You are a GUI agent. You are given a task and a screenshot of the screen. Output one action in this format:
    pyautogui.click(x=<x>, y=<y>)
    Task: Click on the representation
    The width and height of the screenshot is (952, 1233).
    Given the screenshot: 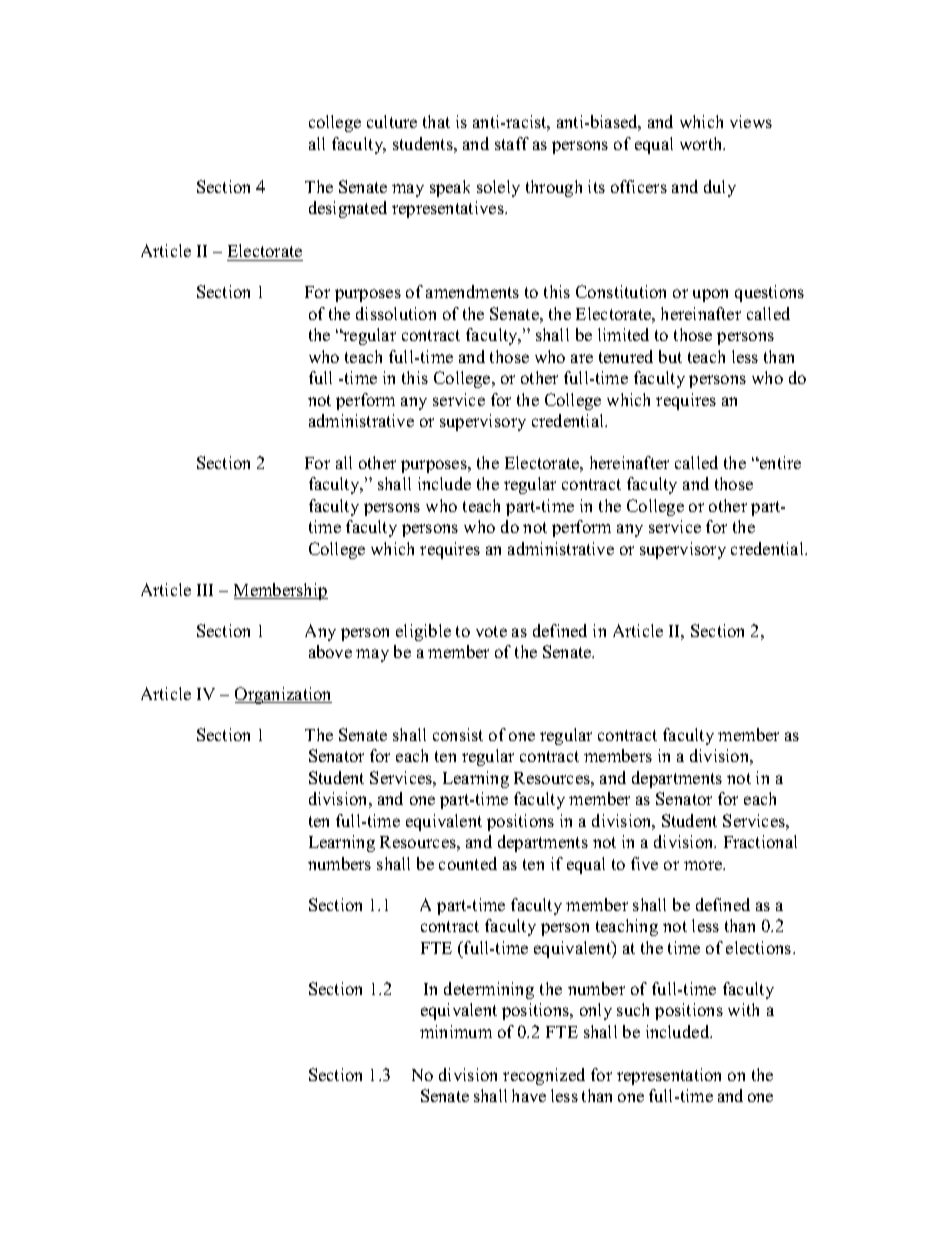 What is the action you would take?
    pyautogui.click(x=669, y=1076)
